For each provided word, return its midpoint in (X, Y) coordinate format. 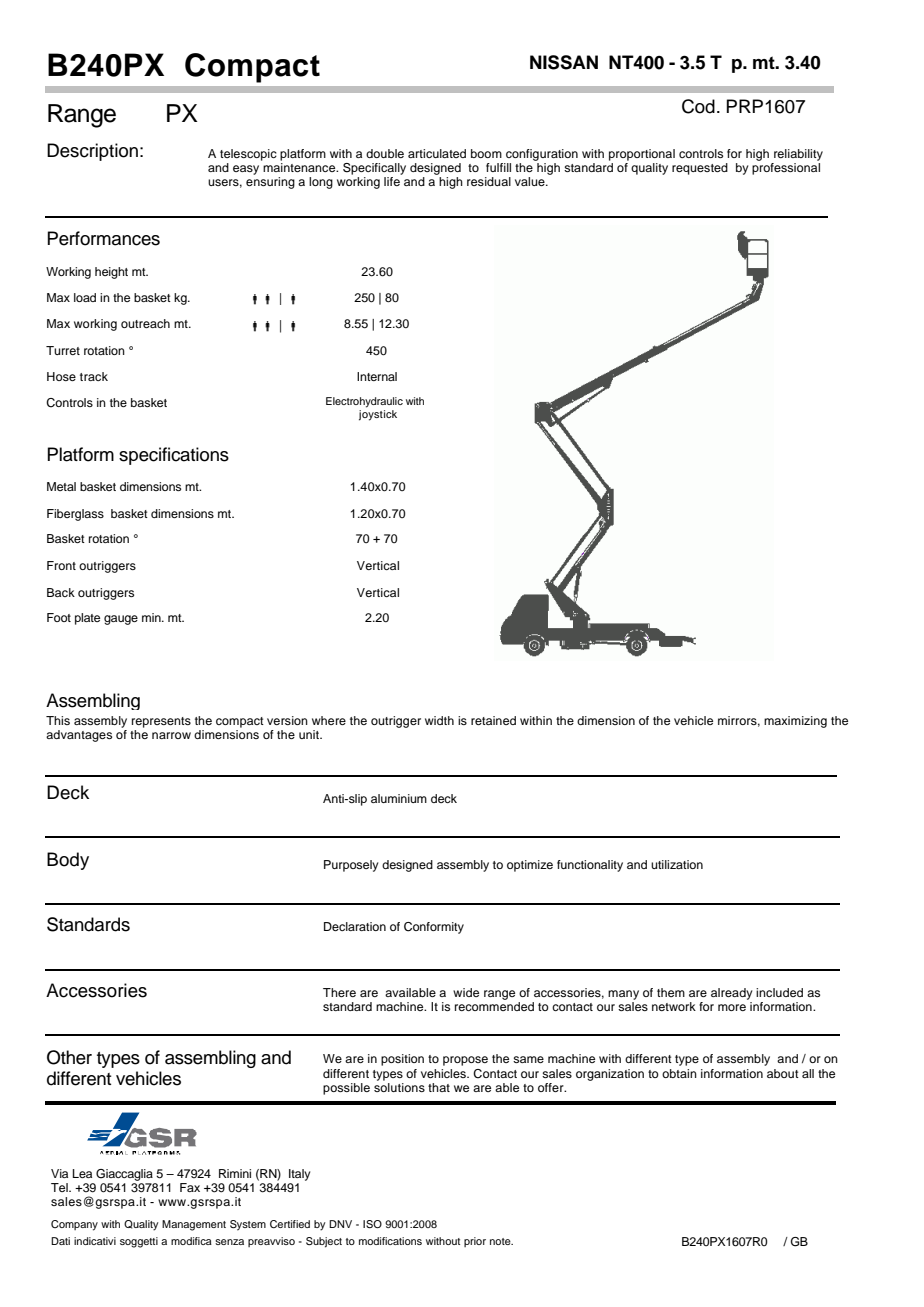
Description (92, 152)
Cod (698, 106)
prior (475, 1242)
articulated (437, 153)
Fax (190, 1187)
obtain (679, 1073)
